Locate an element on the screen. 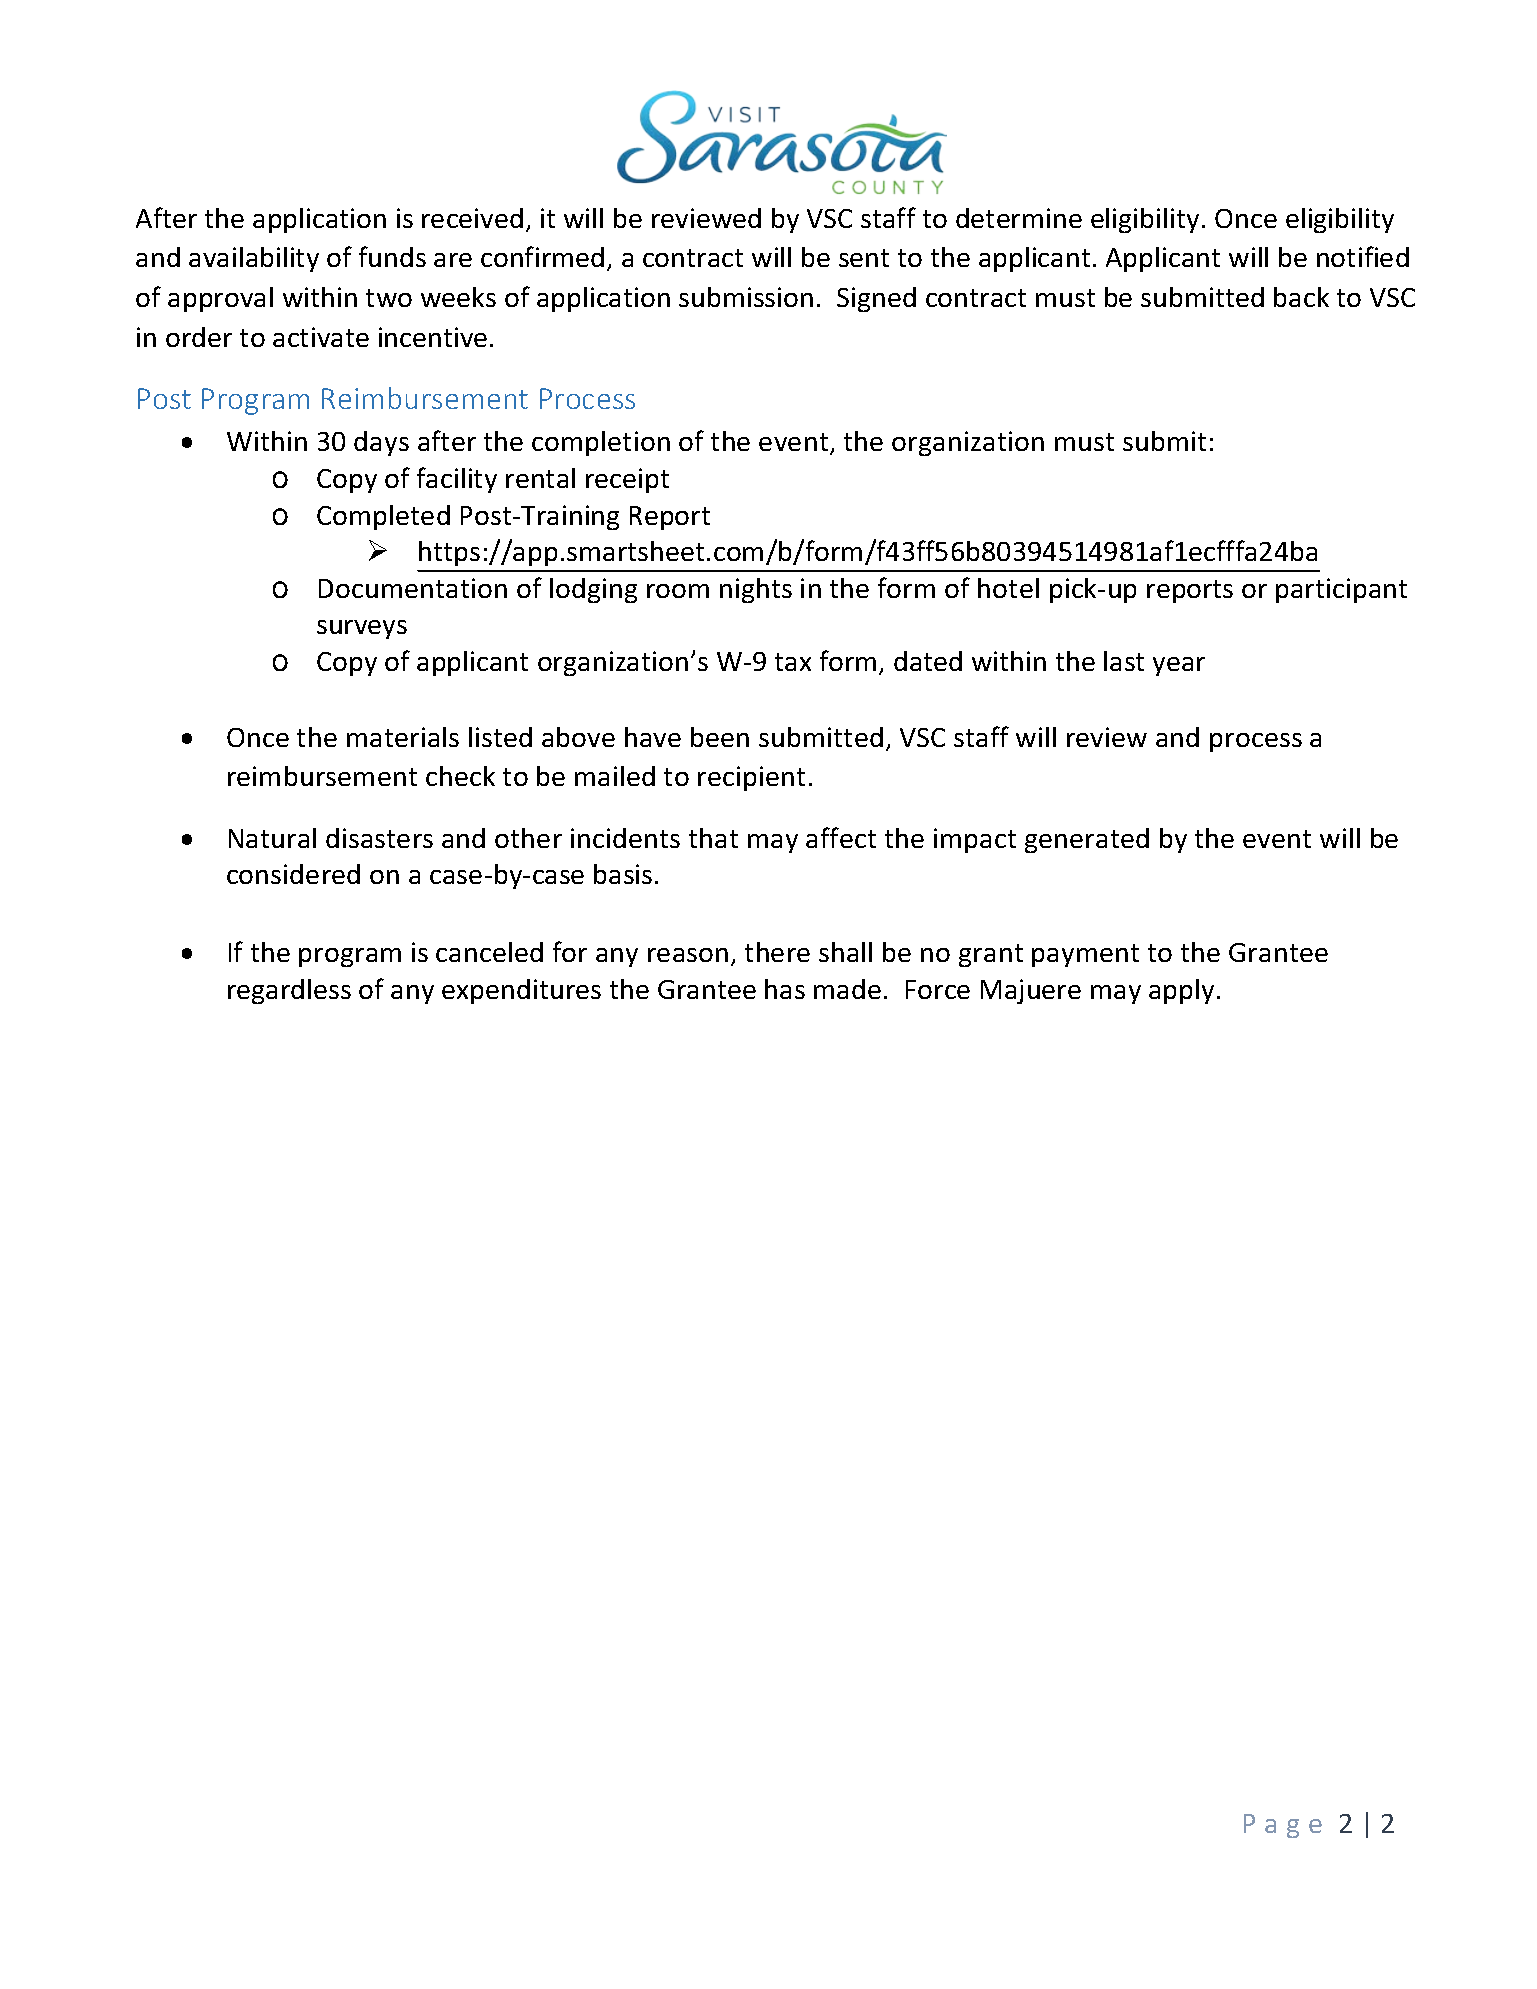 The height and width of the screenshot is (1989, 1537). recipient is located at coordinates (751, 778).
